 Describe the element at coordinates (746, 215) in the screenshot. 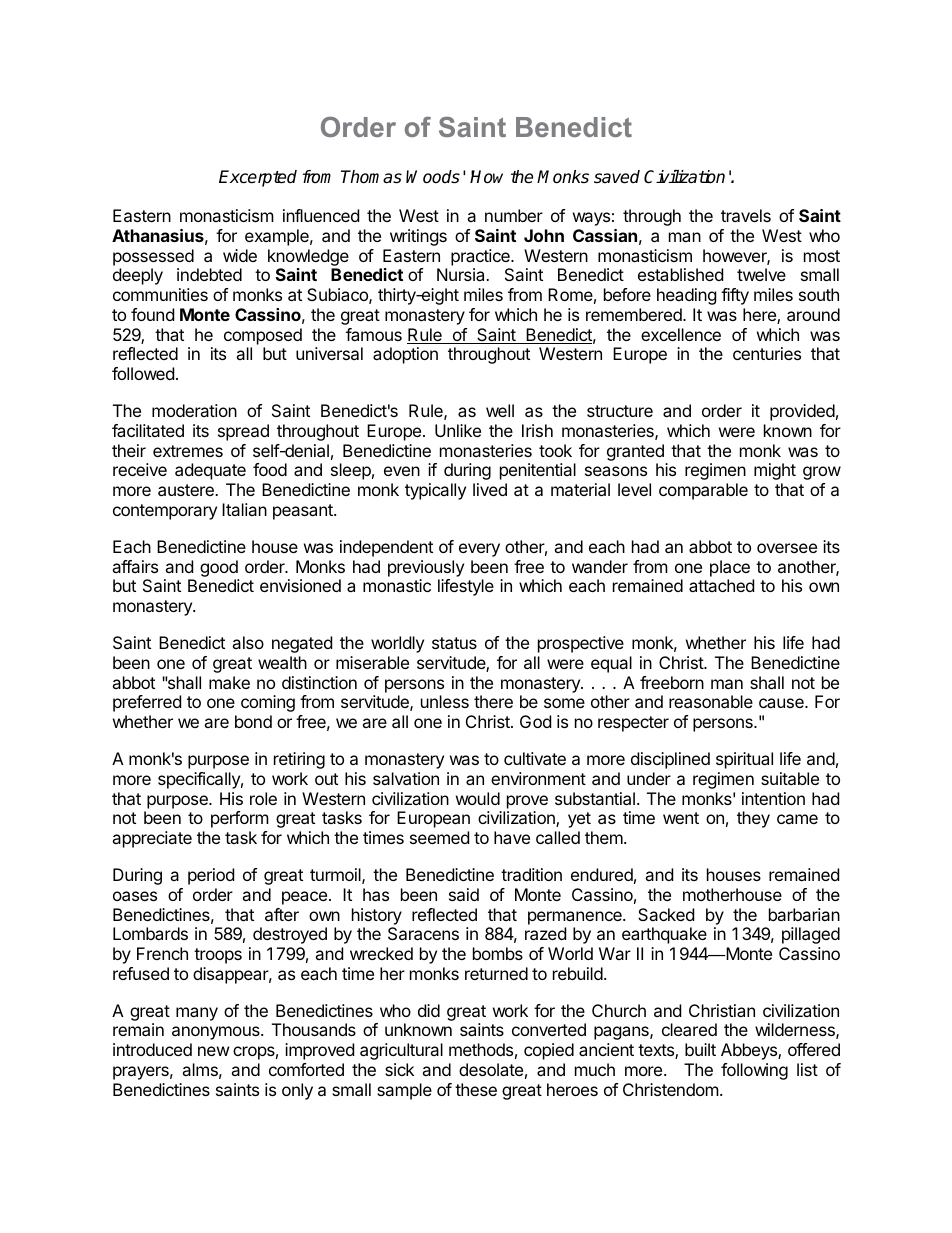

I see `travels` at that location.
